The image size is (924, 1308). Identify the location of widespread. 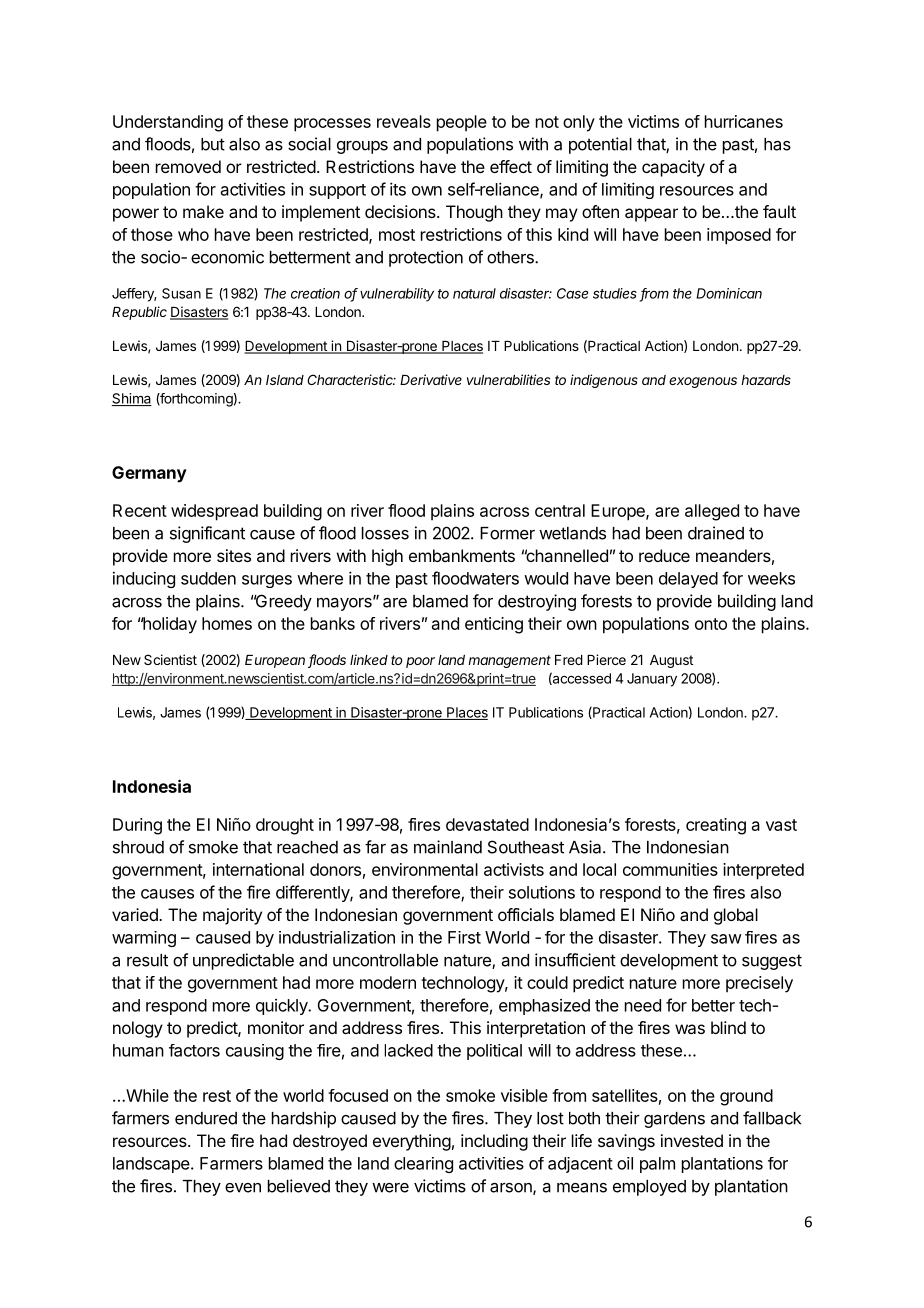
(214, 512).
